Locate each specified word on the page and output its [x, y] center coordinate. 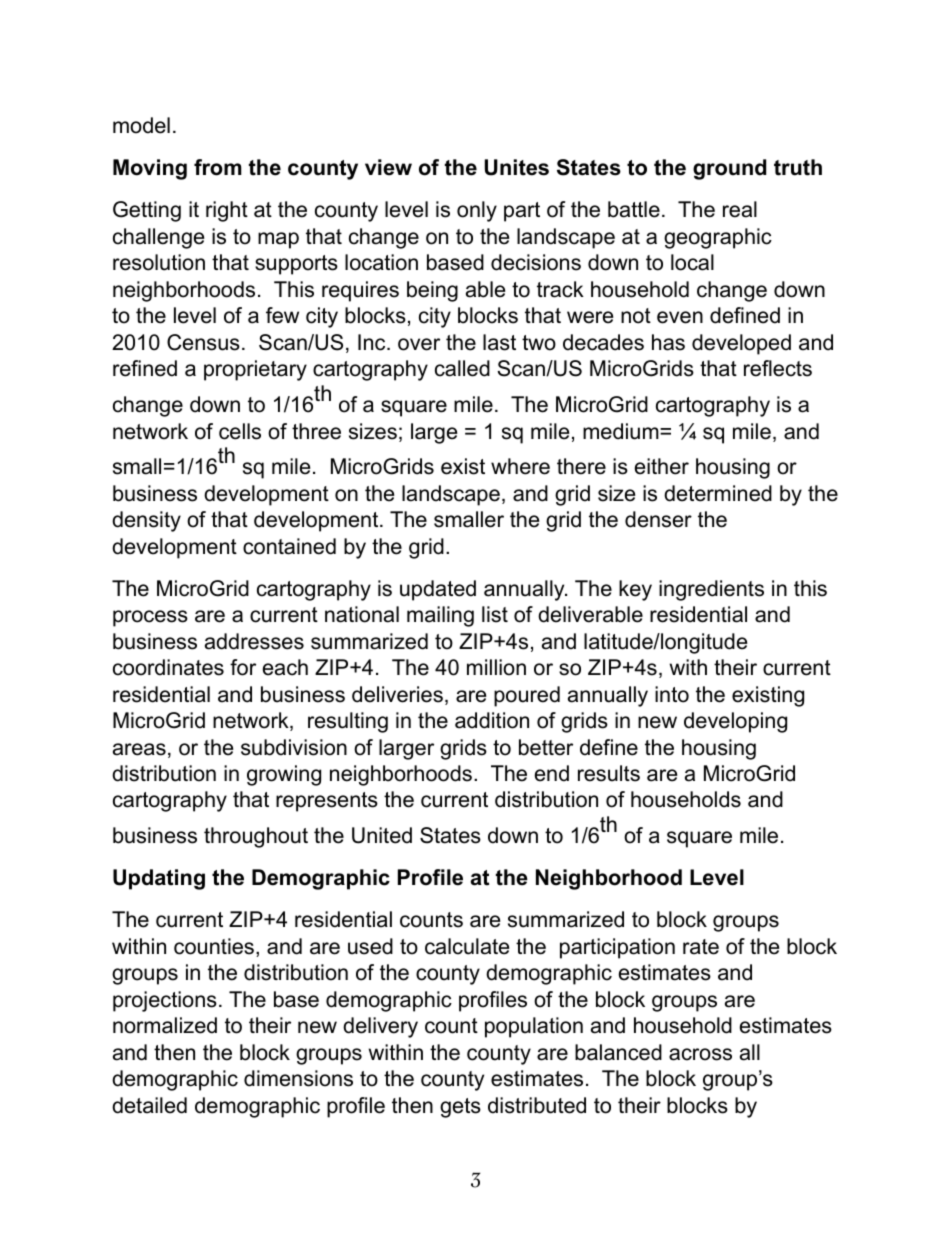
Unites [517, 167]
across [700, 1054]
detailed [149, 1105]
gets [460, 1108]
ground [729, 169]
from [218, 167]
